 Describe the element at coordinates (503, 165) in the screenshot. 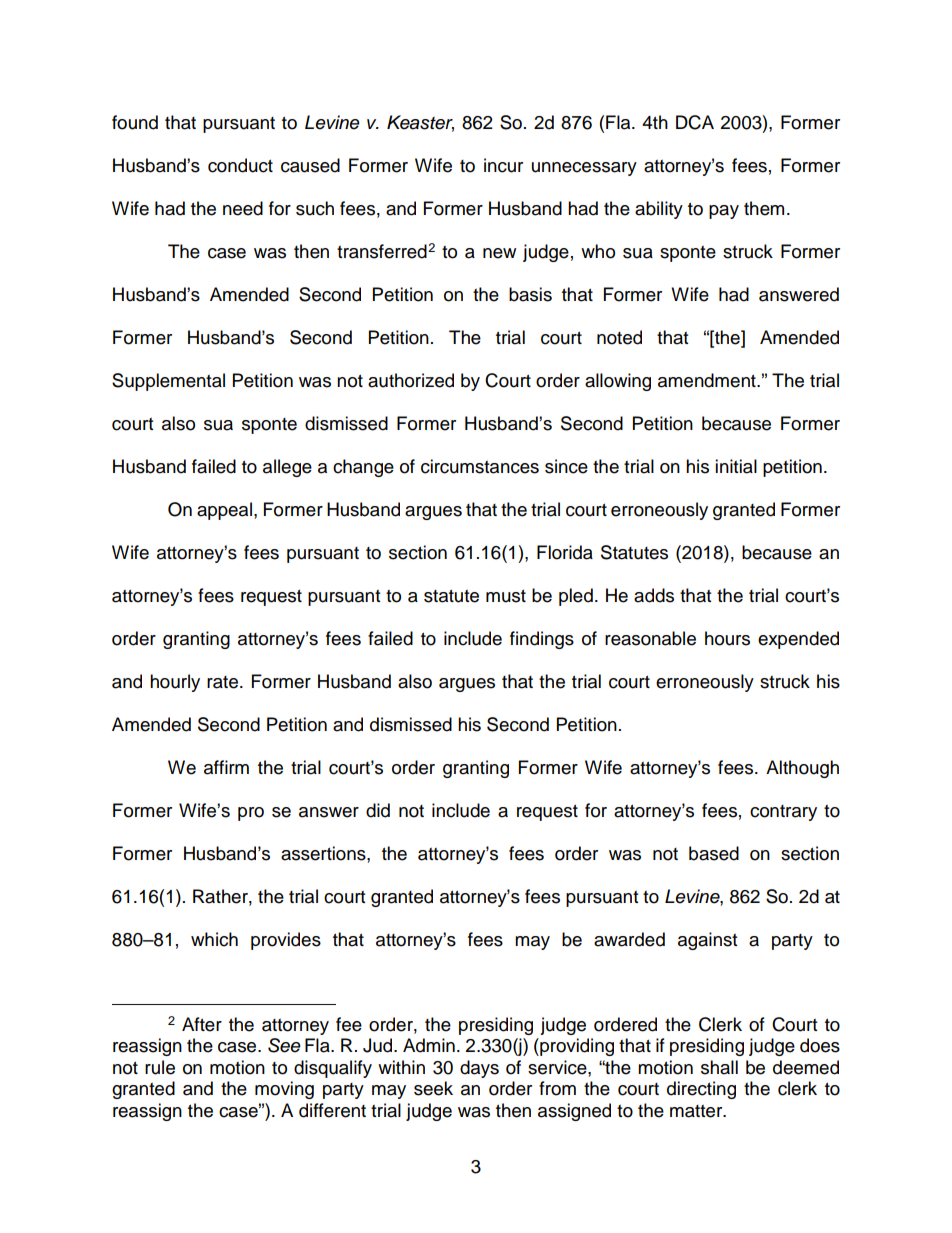

I see `incur` at that location.
